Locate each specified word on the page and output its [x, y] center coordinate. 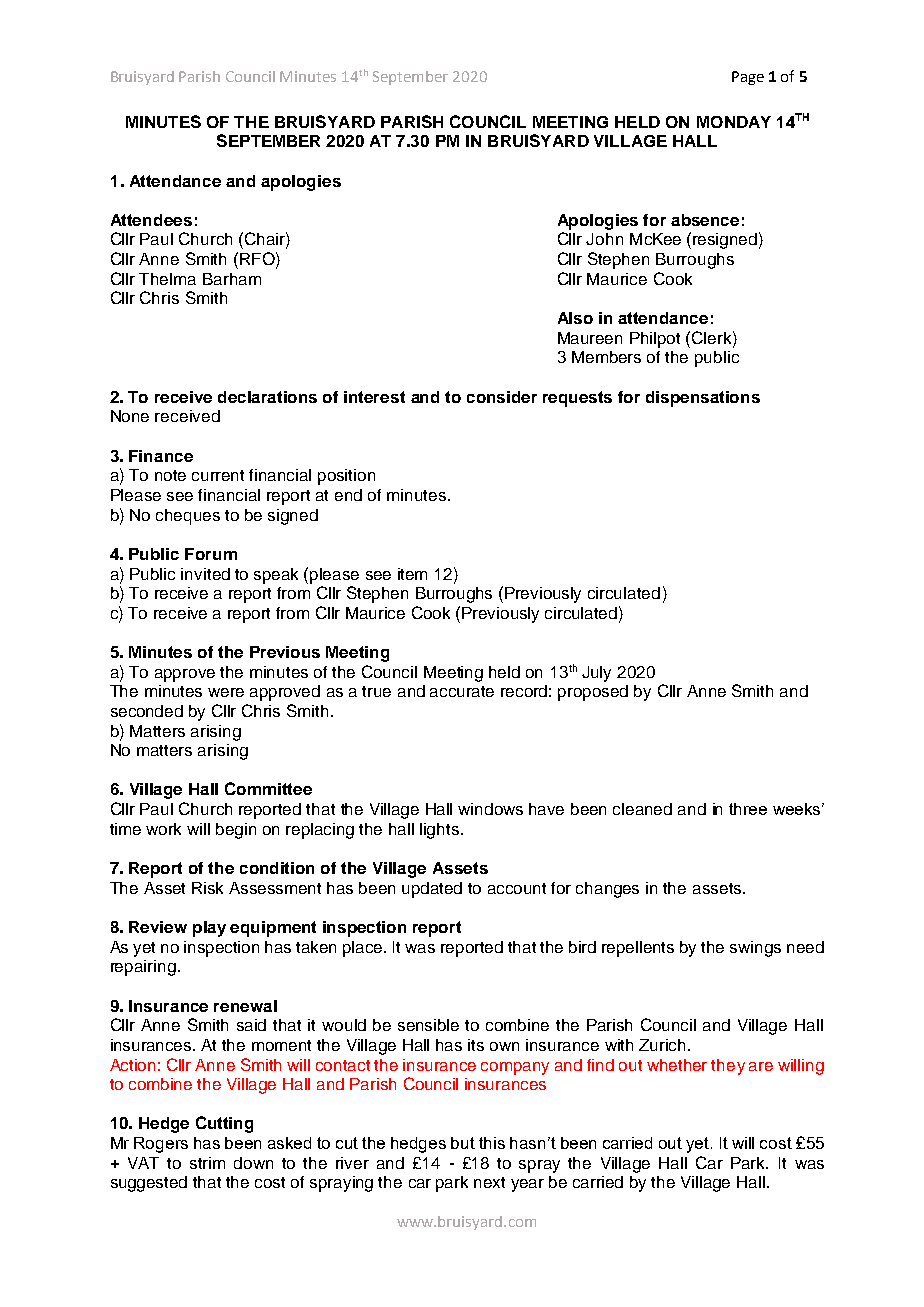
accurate [462, 691]
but [463, 1143]
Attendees [151, 220]
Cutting [224, 1124]
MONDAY [734, 122]
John [604, 239]
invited [205, 574]
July [596, 674]
